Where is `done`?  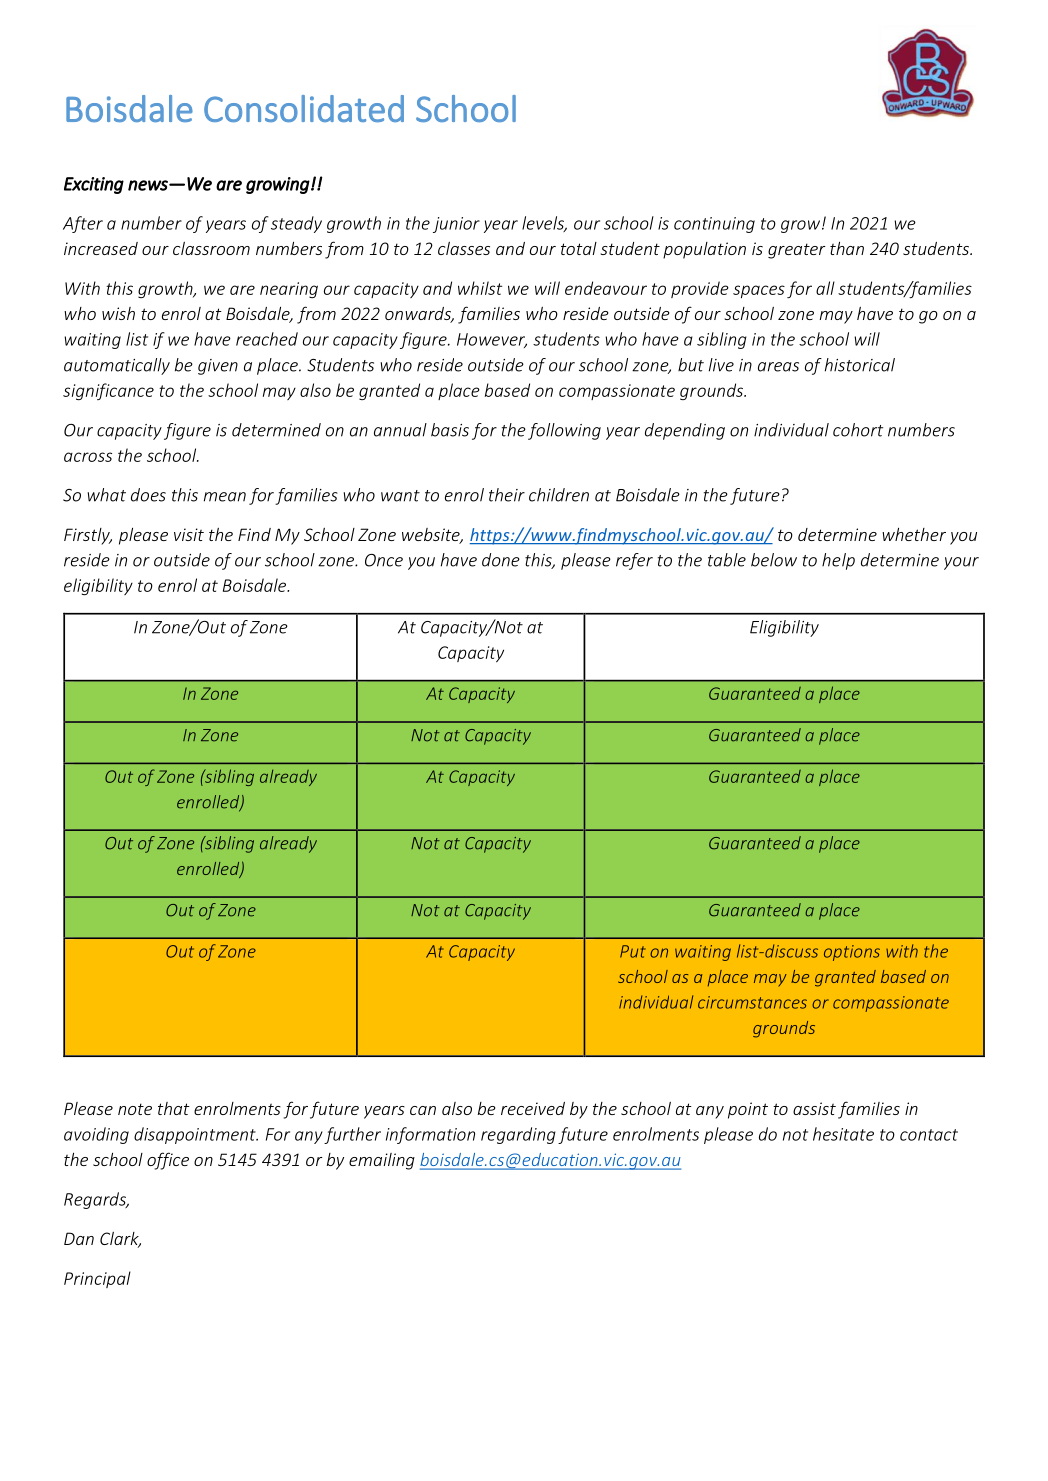
done is located at coordinates (501, 560).
